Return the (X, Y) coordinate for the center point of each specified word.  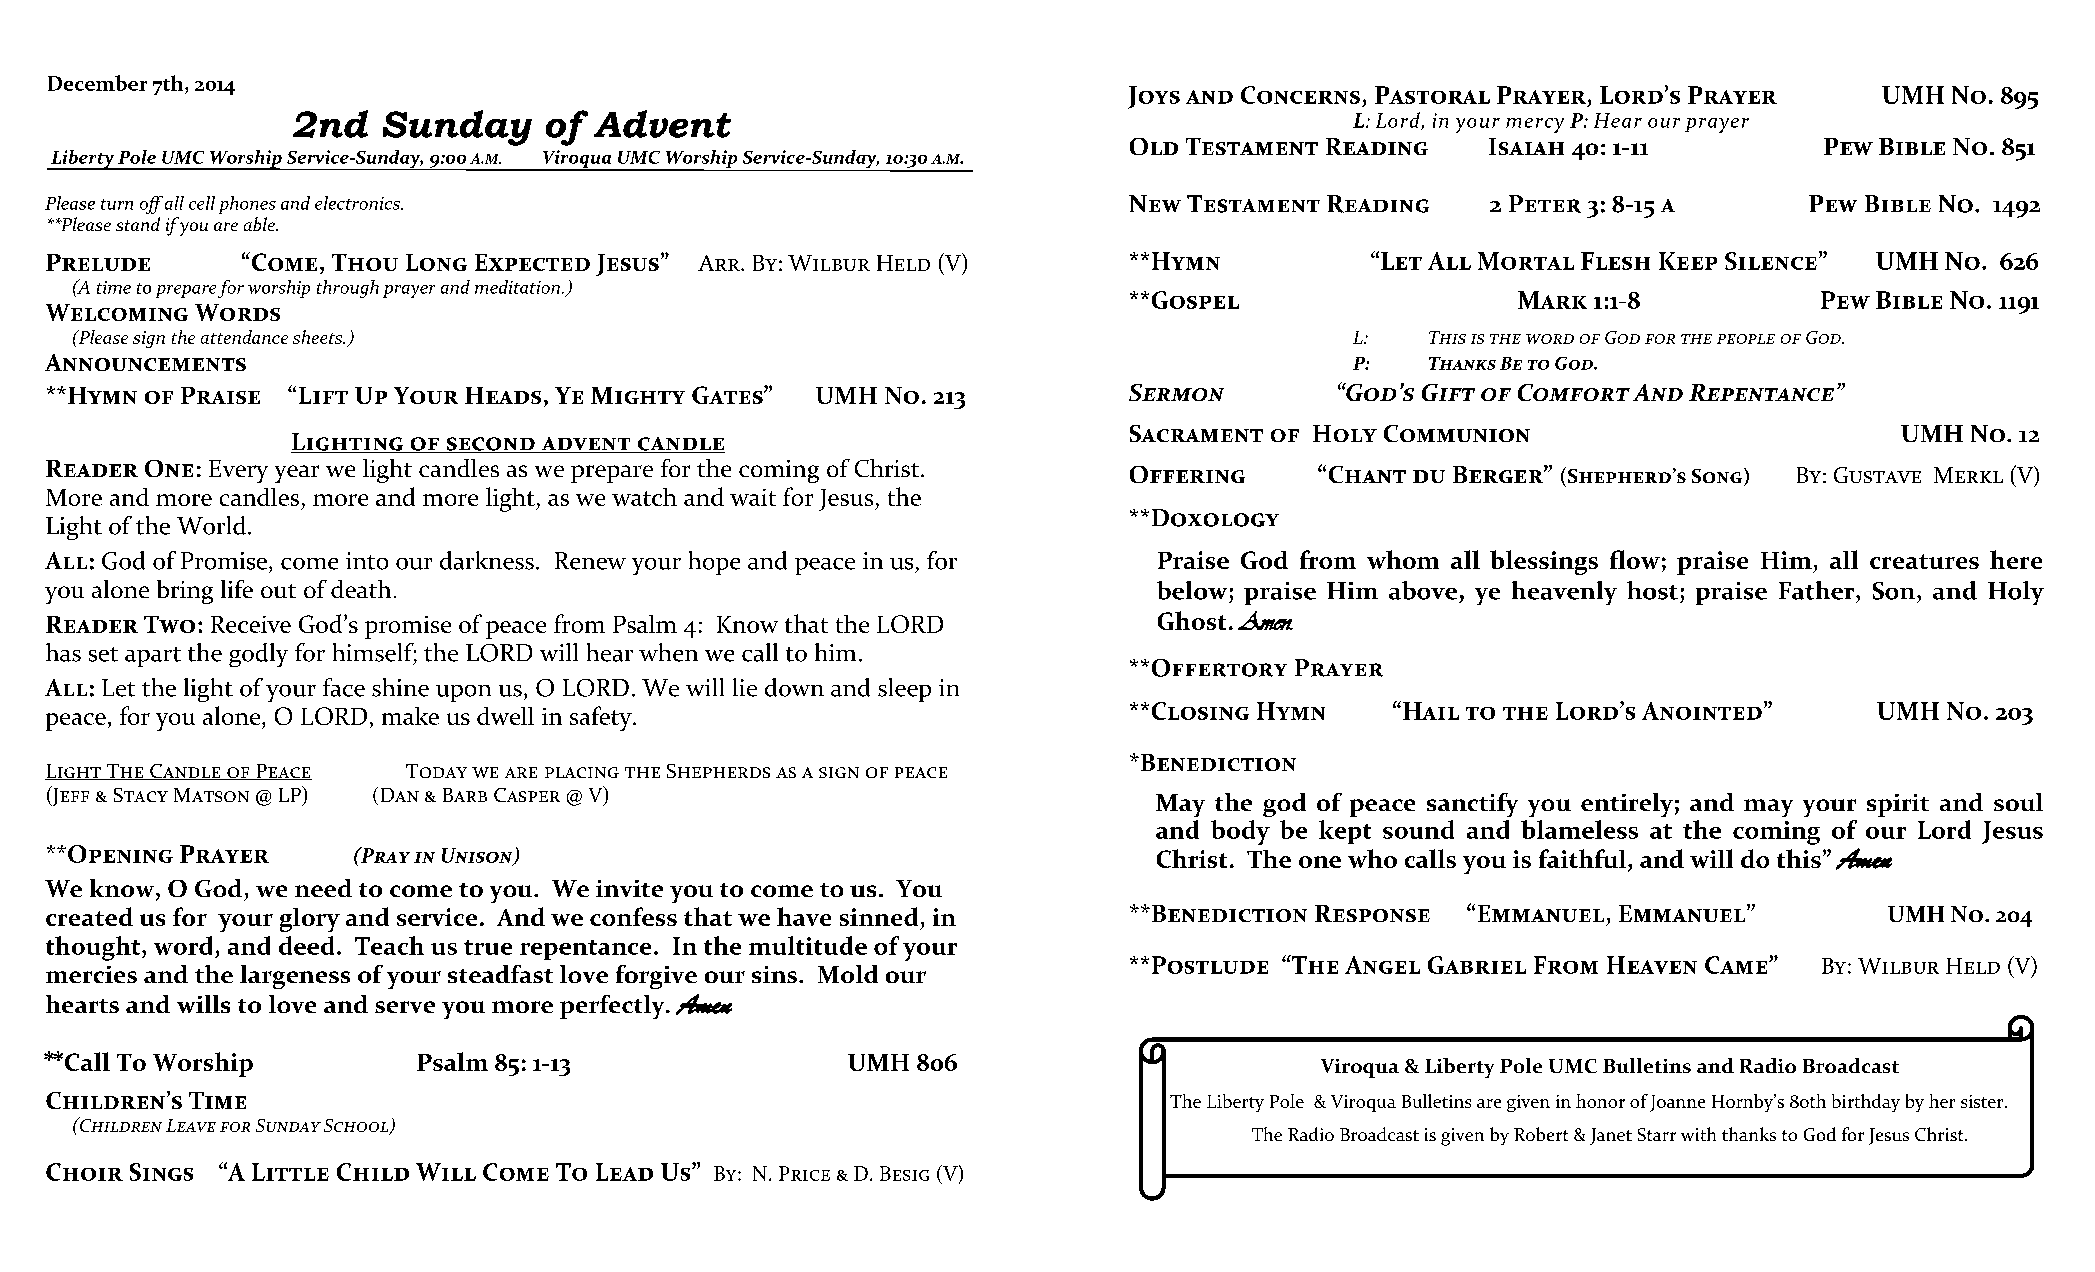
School (357, 1127)
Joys (1154, 97)
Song (1718, 477)
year (297, 474)
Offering (1187, 474)
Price (804, 1173)
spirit (1898, 805)
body (1240, 832)
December (97, 83)
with (1698, 1134)
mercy (1535, 125)
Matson (211, 795)
